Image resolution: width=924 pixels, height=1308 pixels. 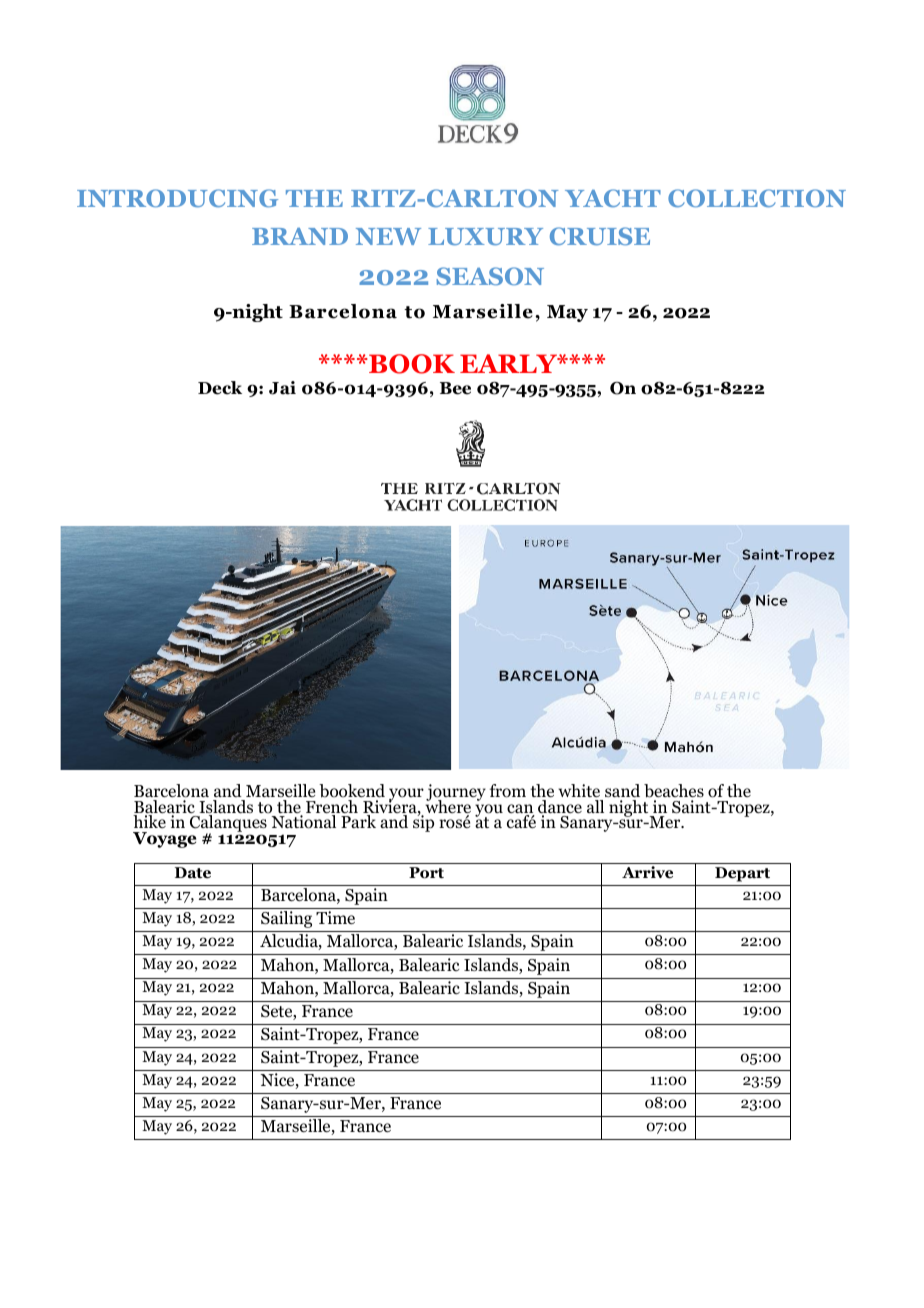 What do you see at coordinates (220, 388) in the screenshot?
I see `Deck` at bounding box center [220, 388].
